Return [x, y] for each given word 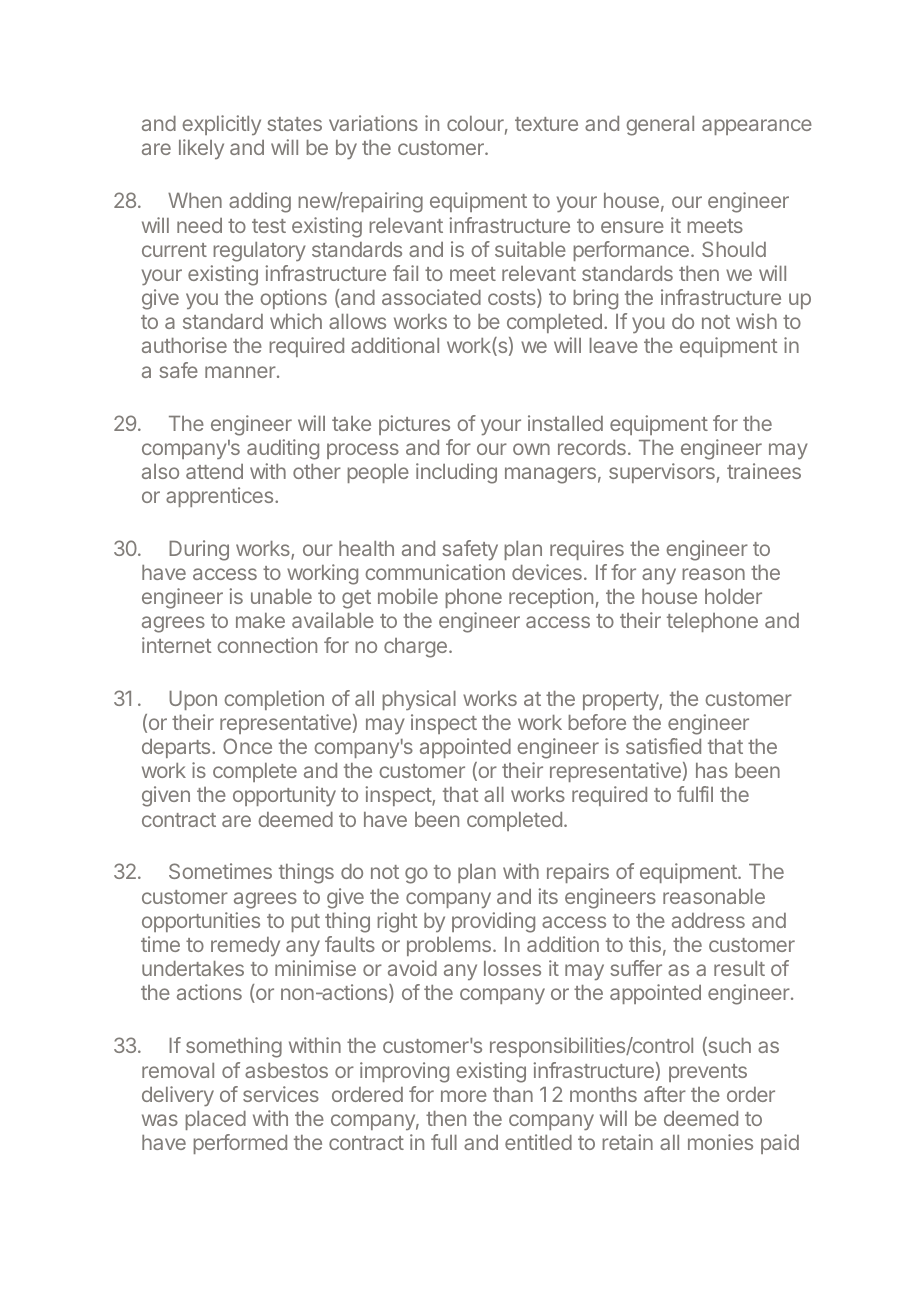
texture [546, 124]
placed [215, 1120]
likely [201, 149]
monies [720, 1142]
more [464, 1096]
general [660, 126]
